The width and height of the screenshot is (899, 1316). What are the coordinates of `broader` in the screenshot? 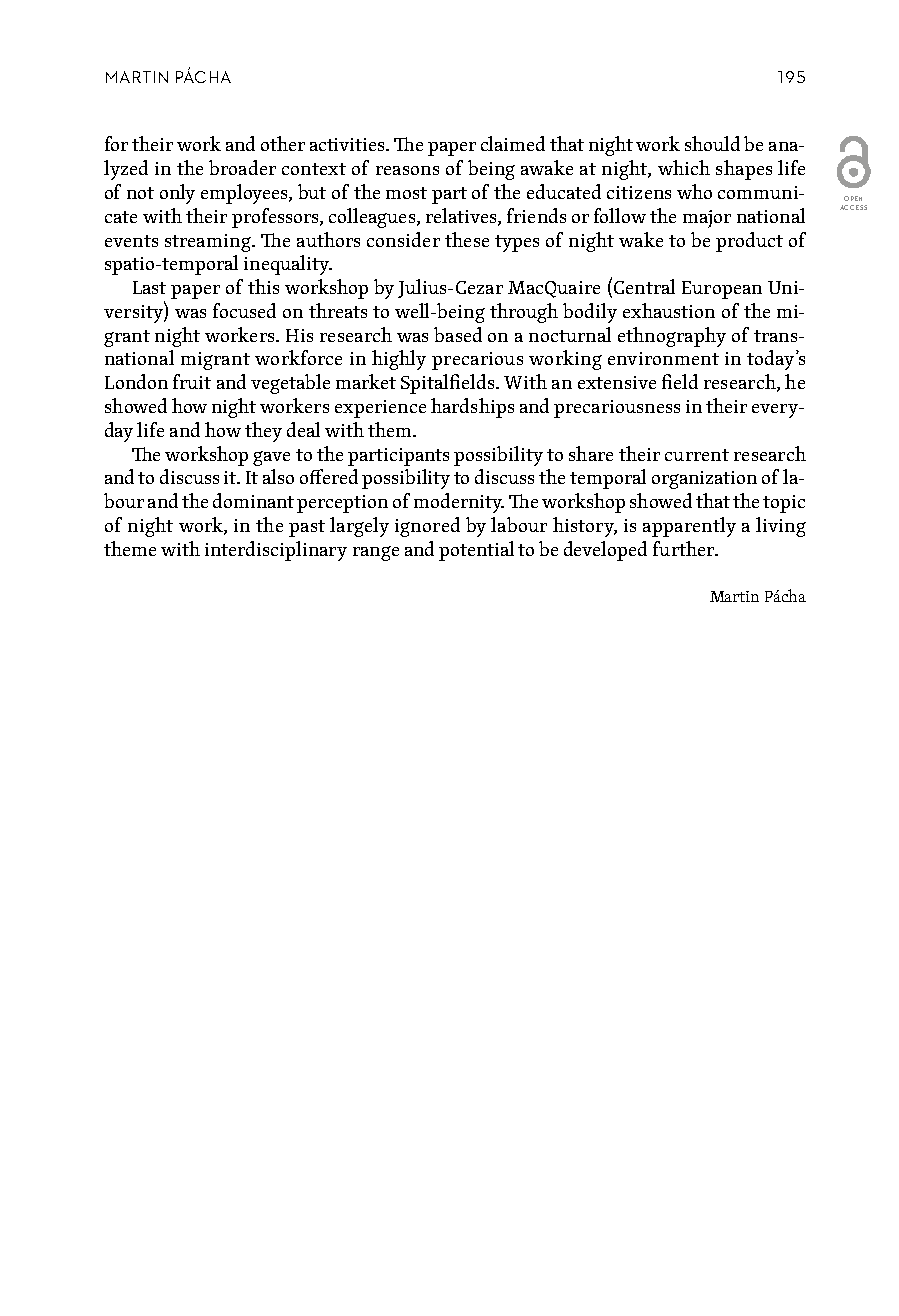 It's located at (242, 167).
